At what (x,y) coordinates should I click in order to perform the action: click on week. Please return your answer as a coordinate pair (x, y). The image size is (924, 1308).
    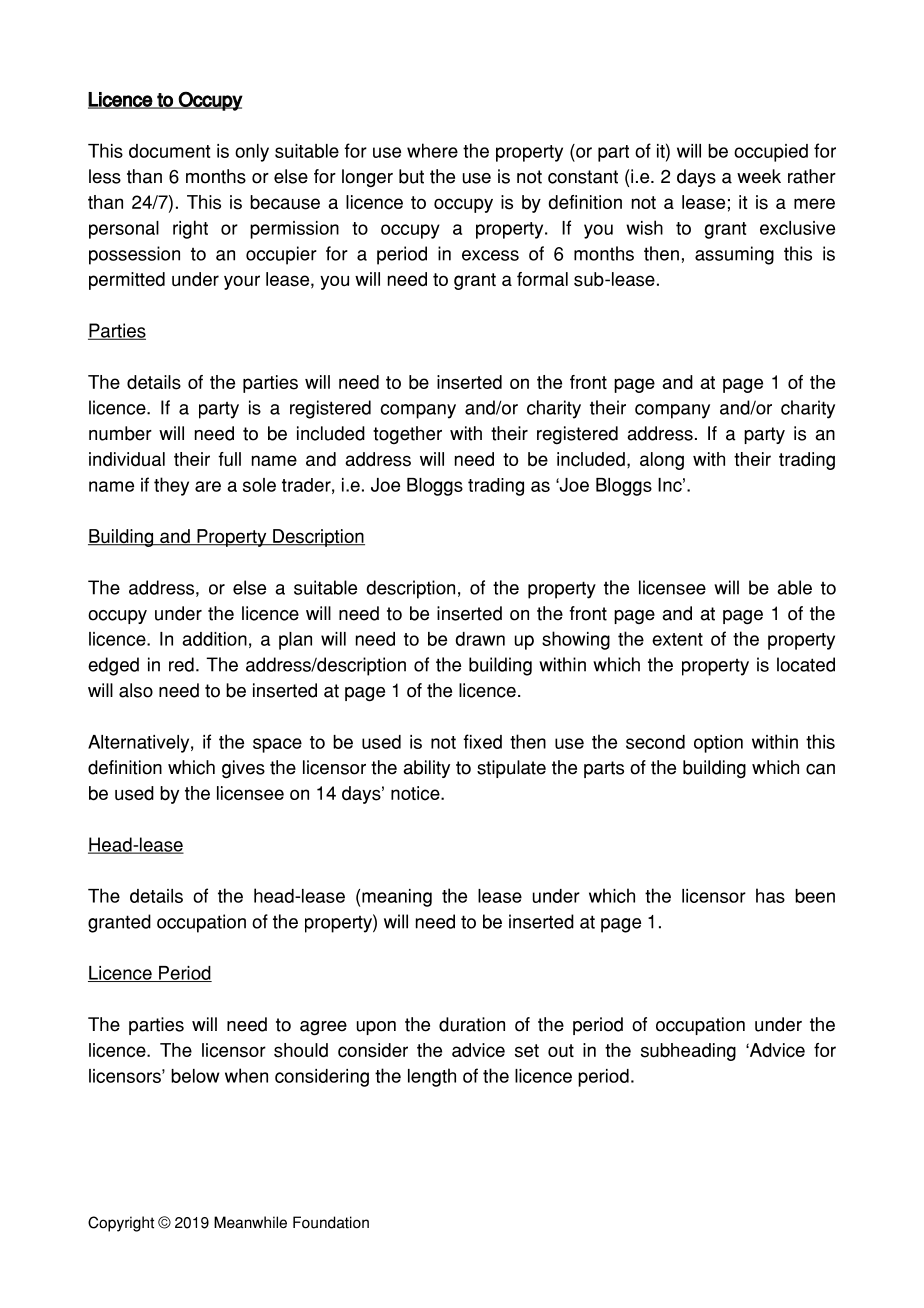
    Looking at the image, I should click on (759, 176).
